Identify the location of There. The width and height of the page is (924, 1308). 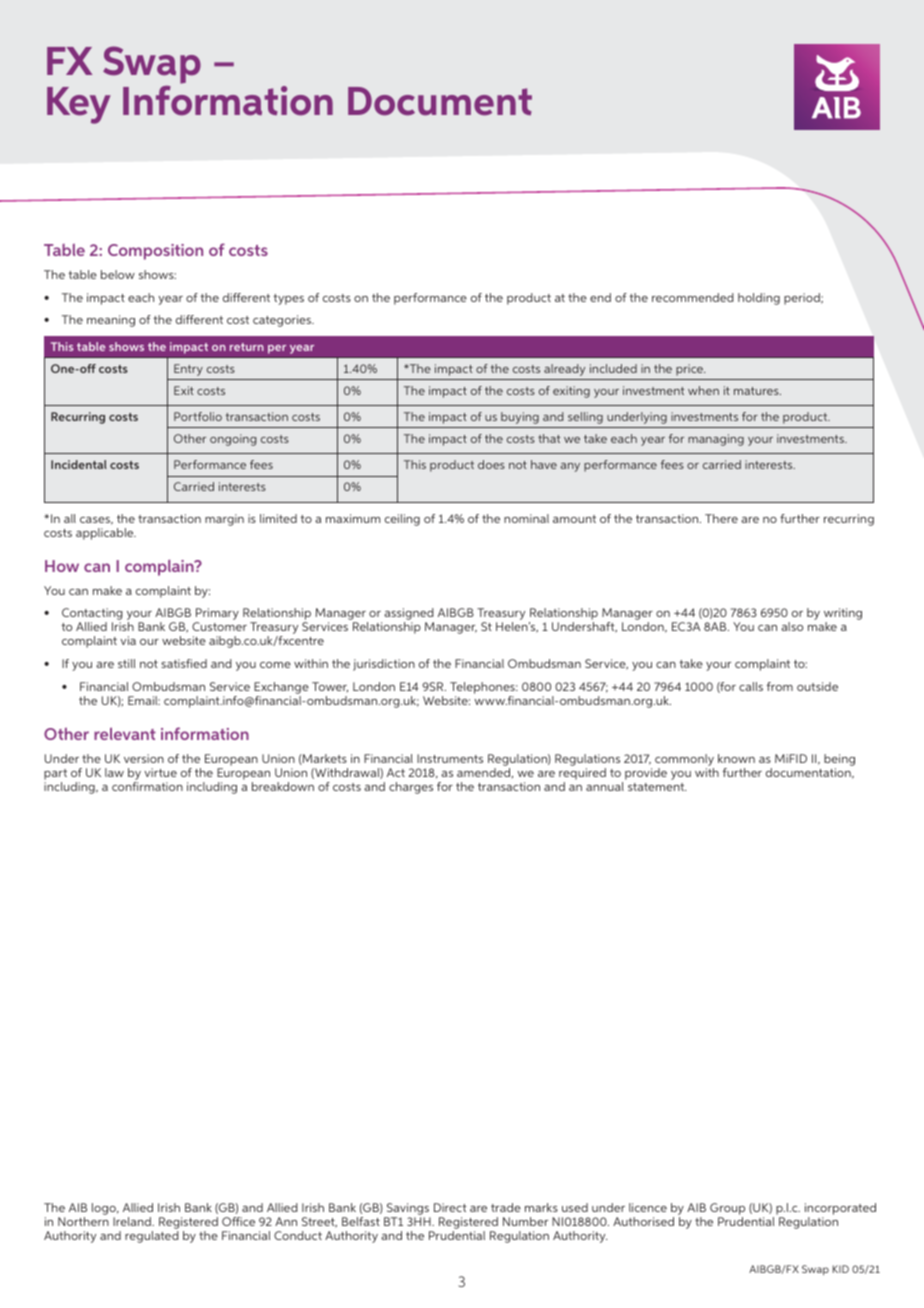
(721, 518).
